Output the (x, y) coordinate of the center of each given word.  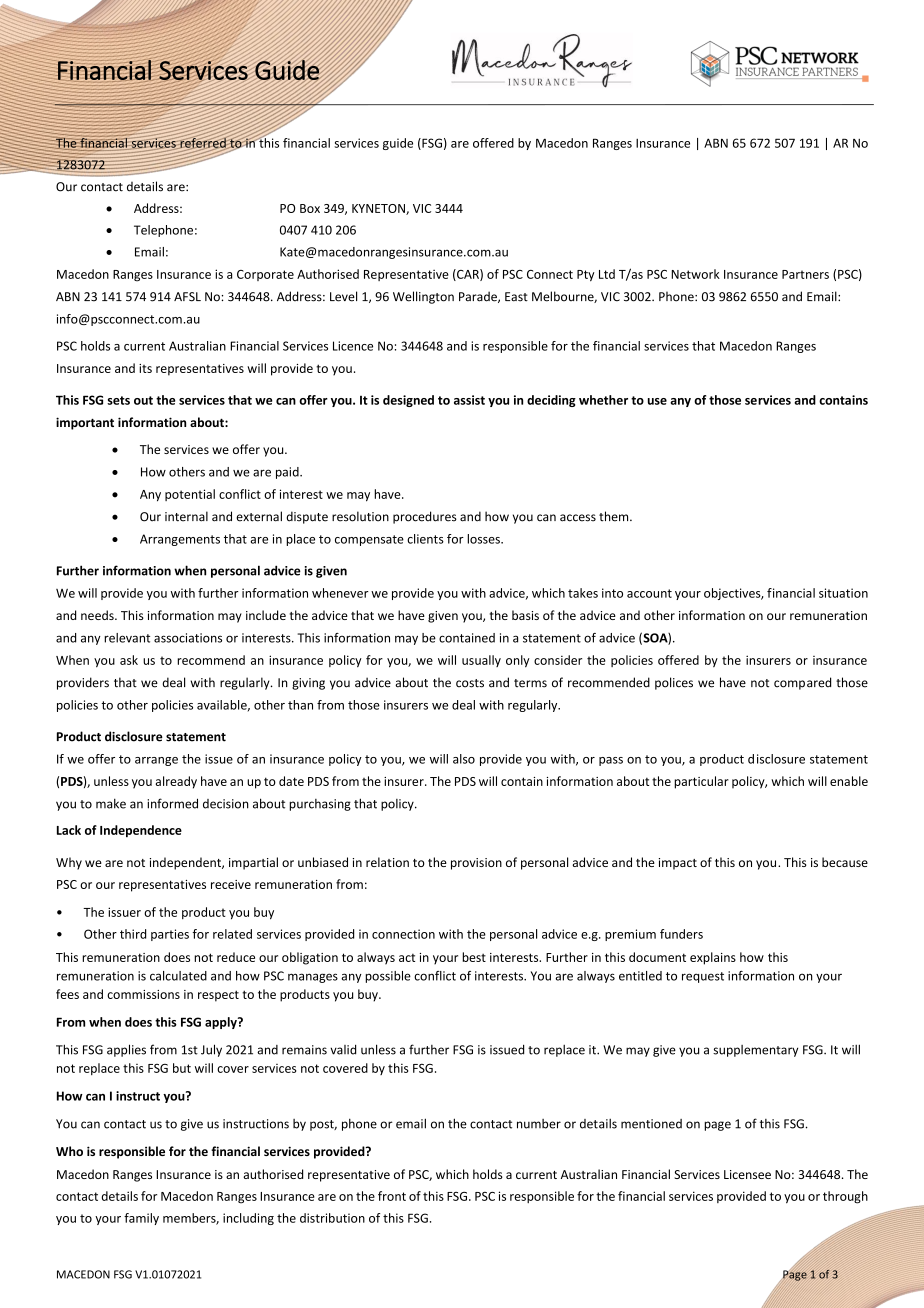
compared (802, 683)
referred (203, 143)
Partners (805, 274)
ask (129, 660)
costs (470, 683)
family (141, 1219)
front (392, 1196)
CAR (468, 275)
